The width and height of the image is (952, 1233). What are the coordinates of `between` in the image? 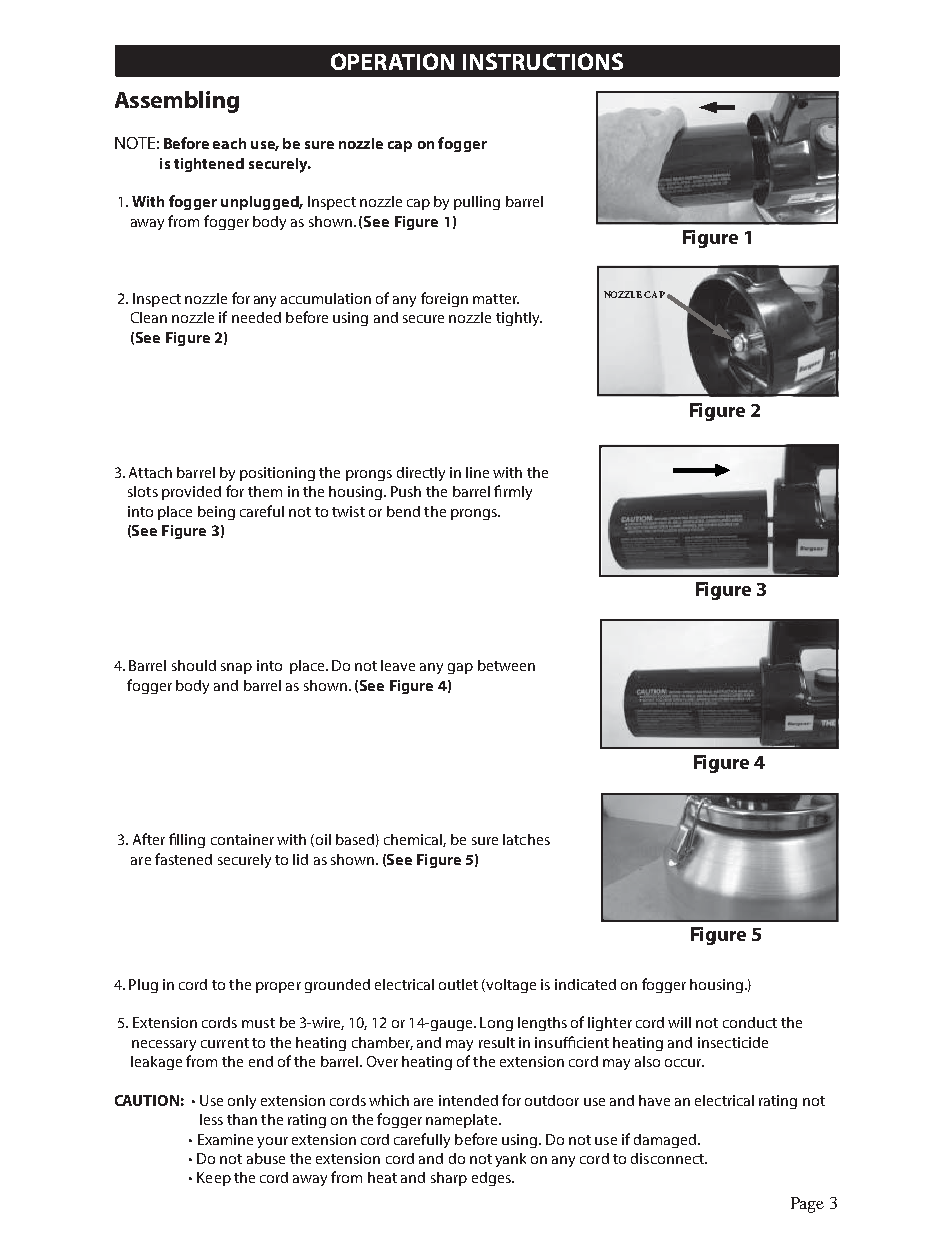 It's located at (506, 665).
